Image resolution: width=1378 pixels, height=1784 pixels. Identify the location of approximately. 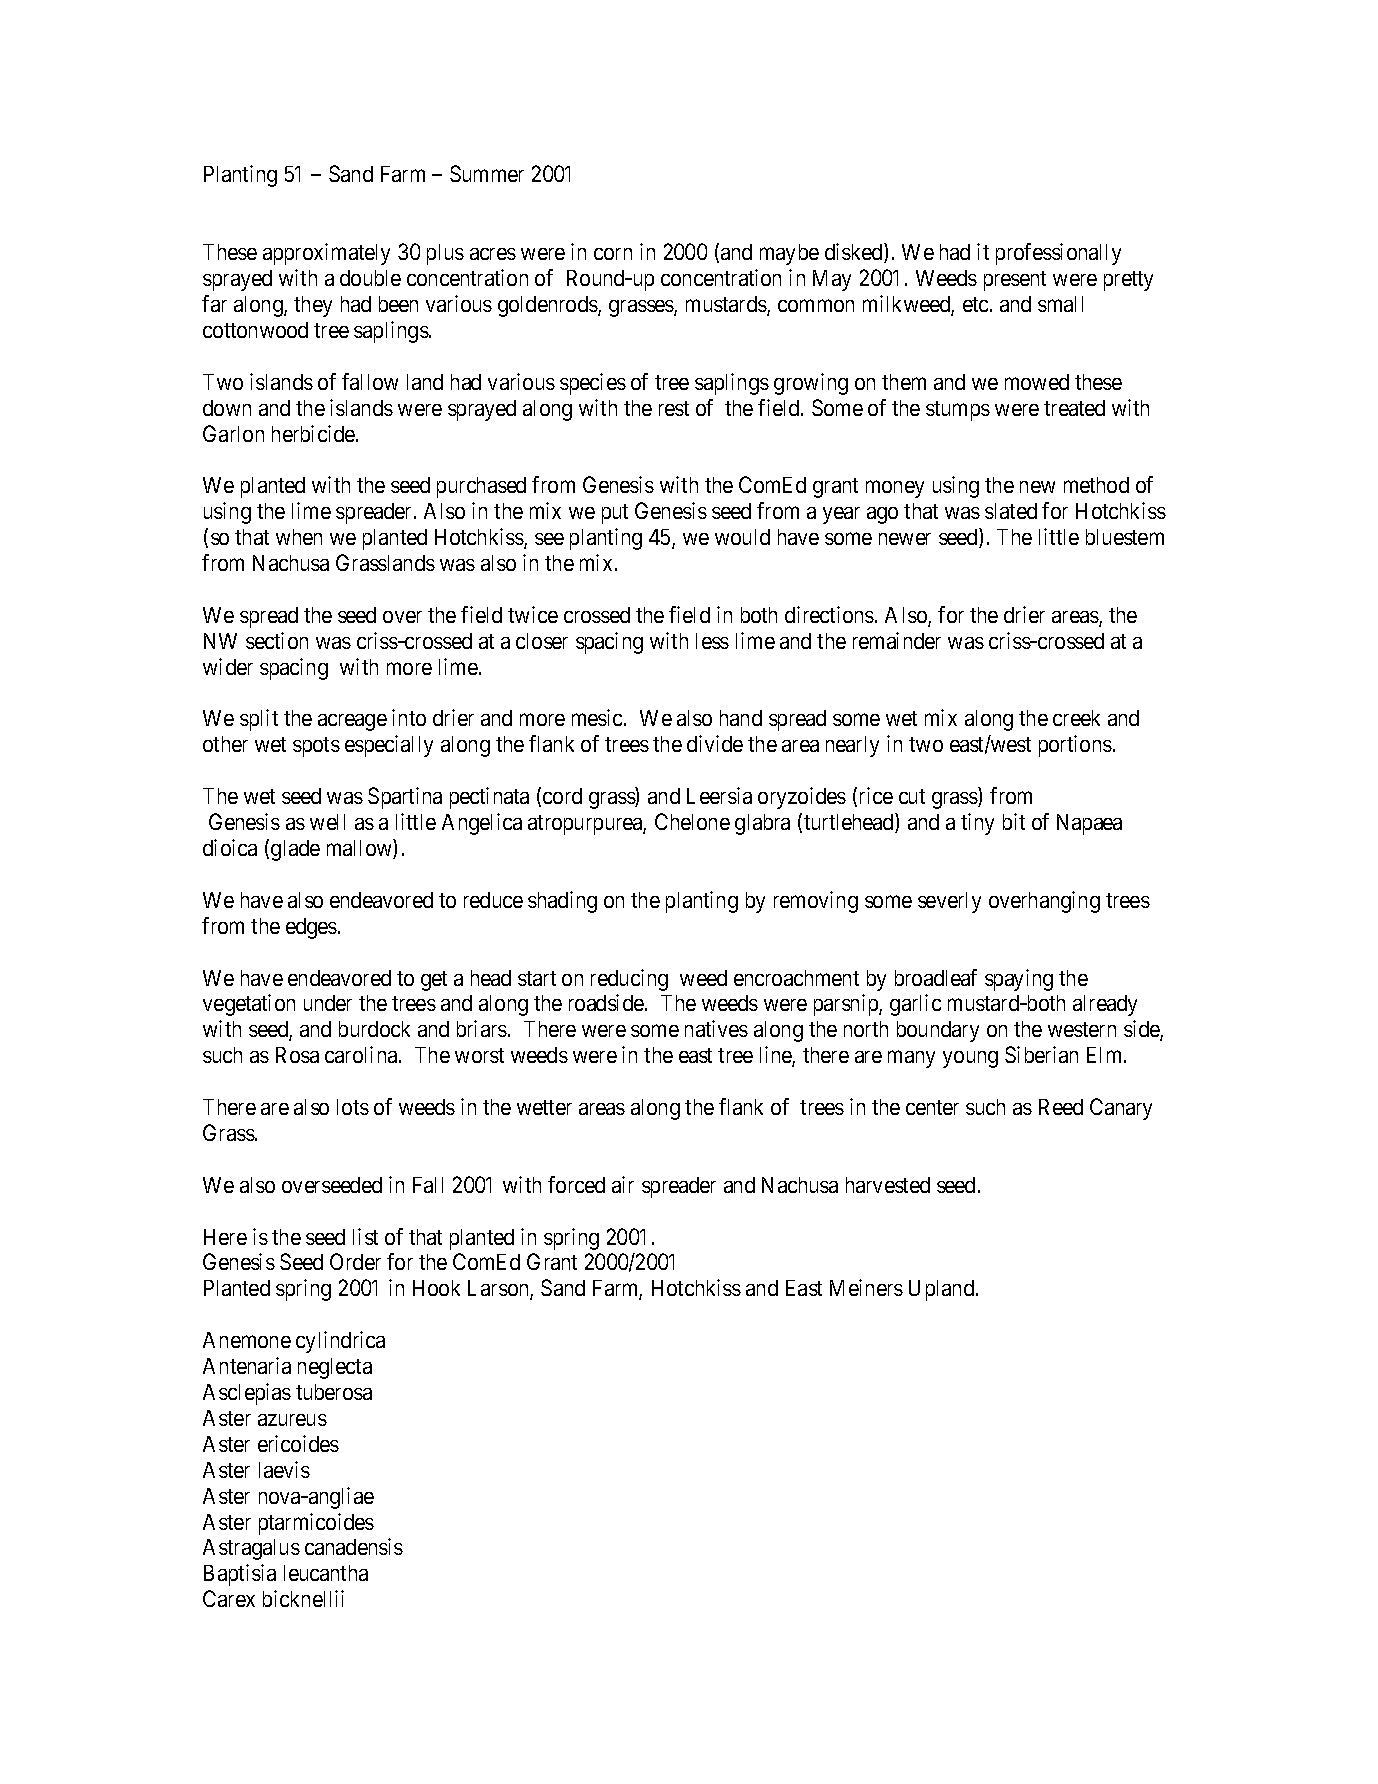
(326, 254).
